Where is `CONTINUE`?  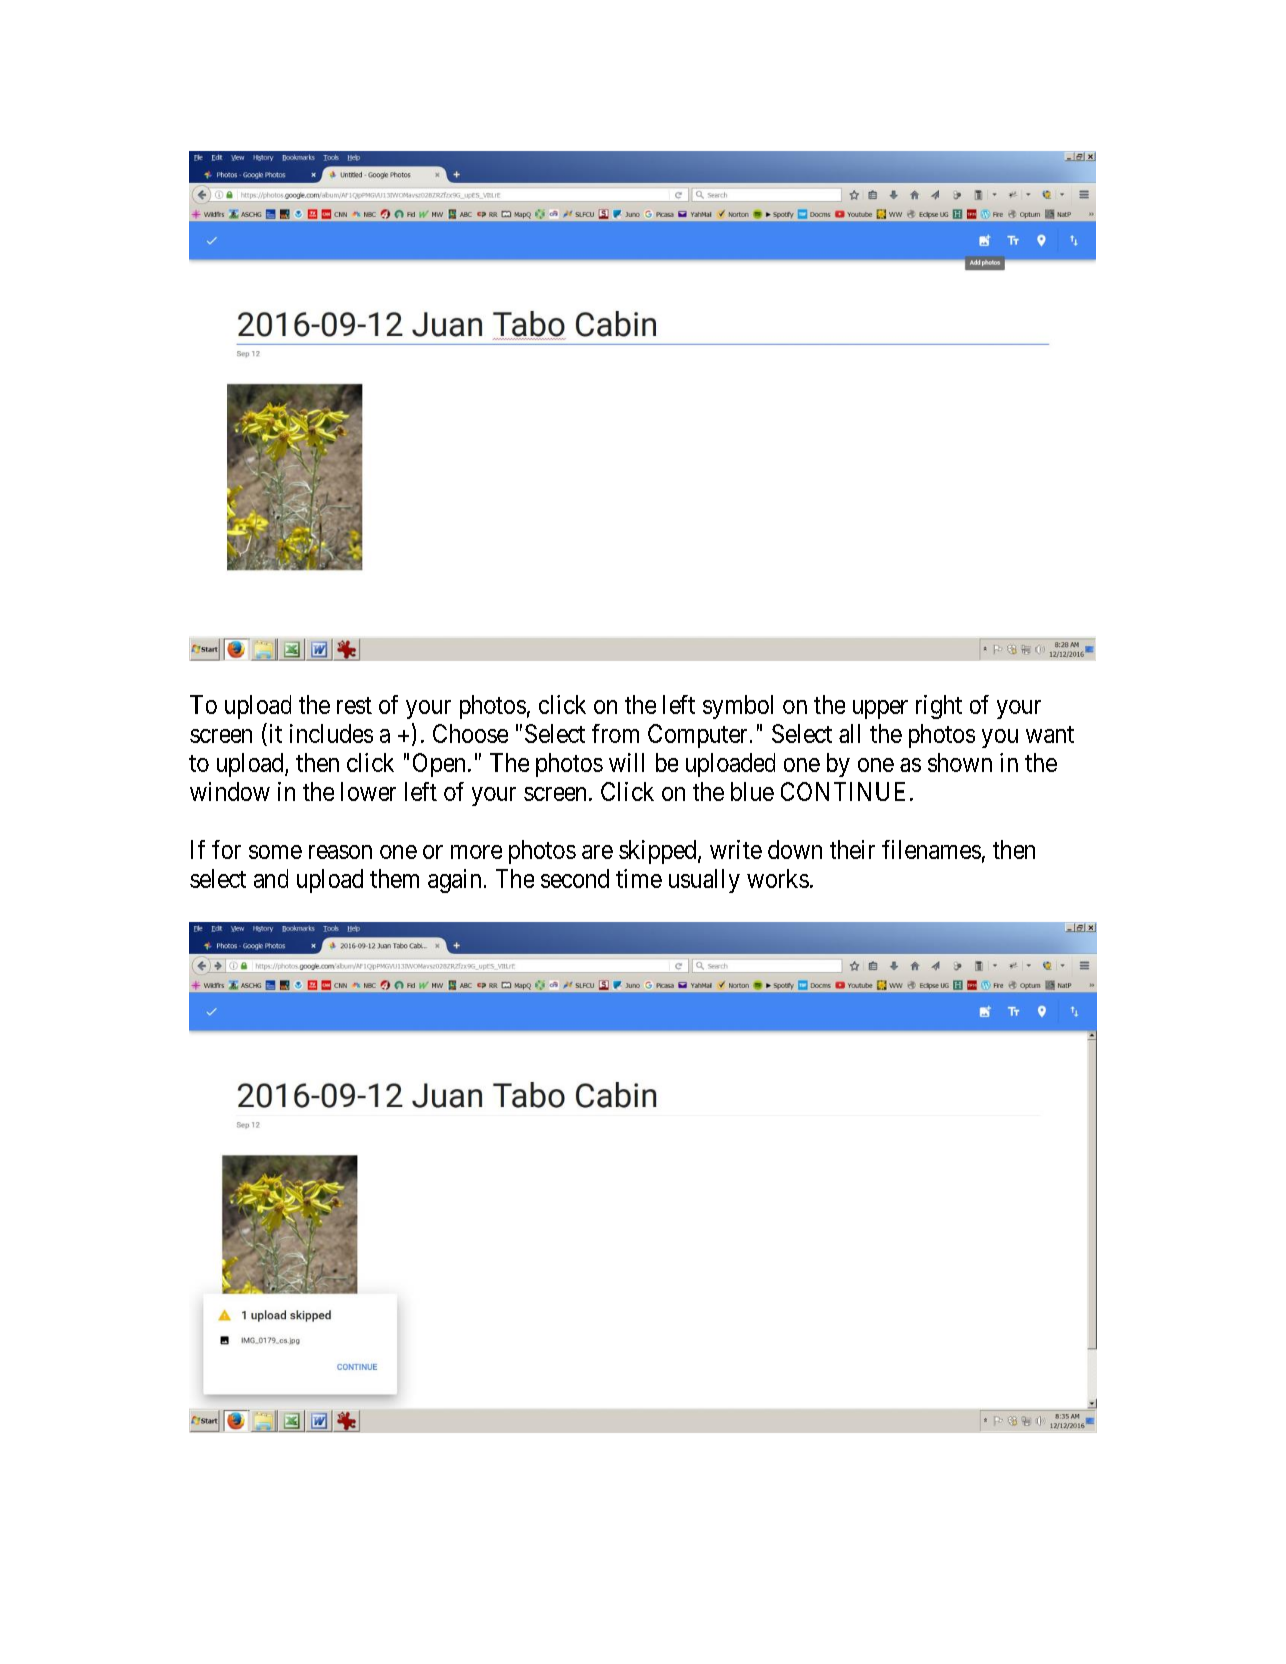 CONTINUE is located at coordinates (843, 791).
